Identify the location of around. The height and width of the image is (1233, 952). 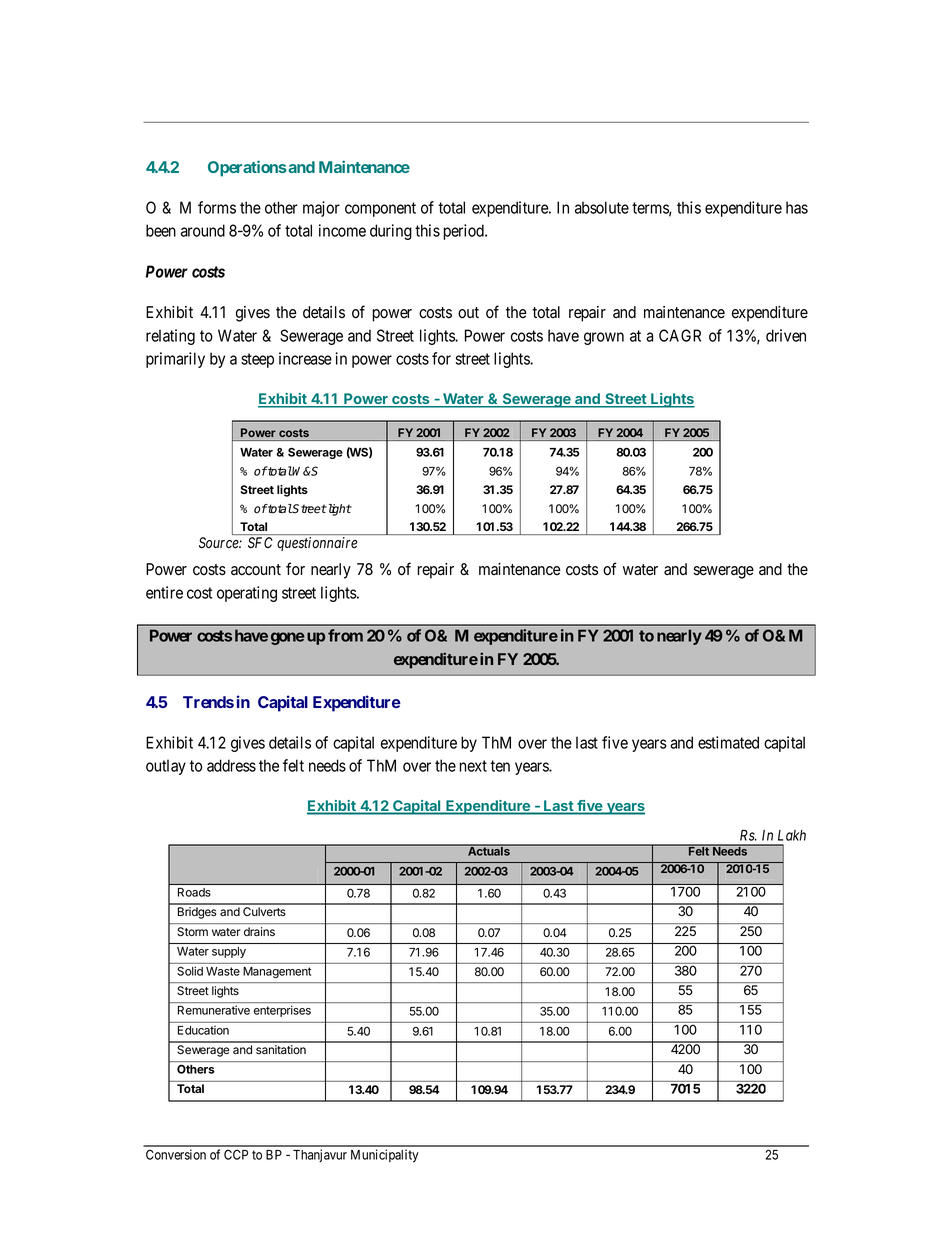
(203, 230).
